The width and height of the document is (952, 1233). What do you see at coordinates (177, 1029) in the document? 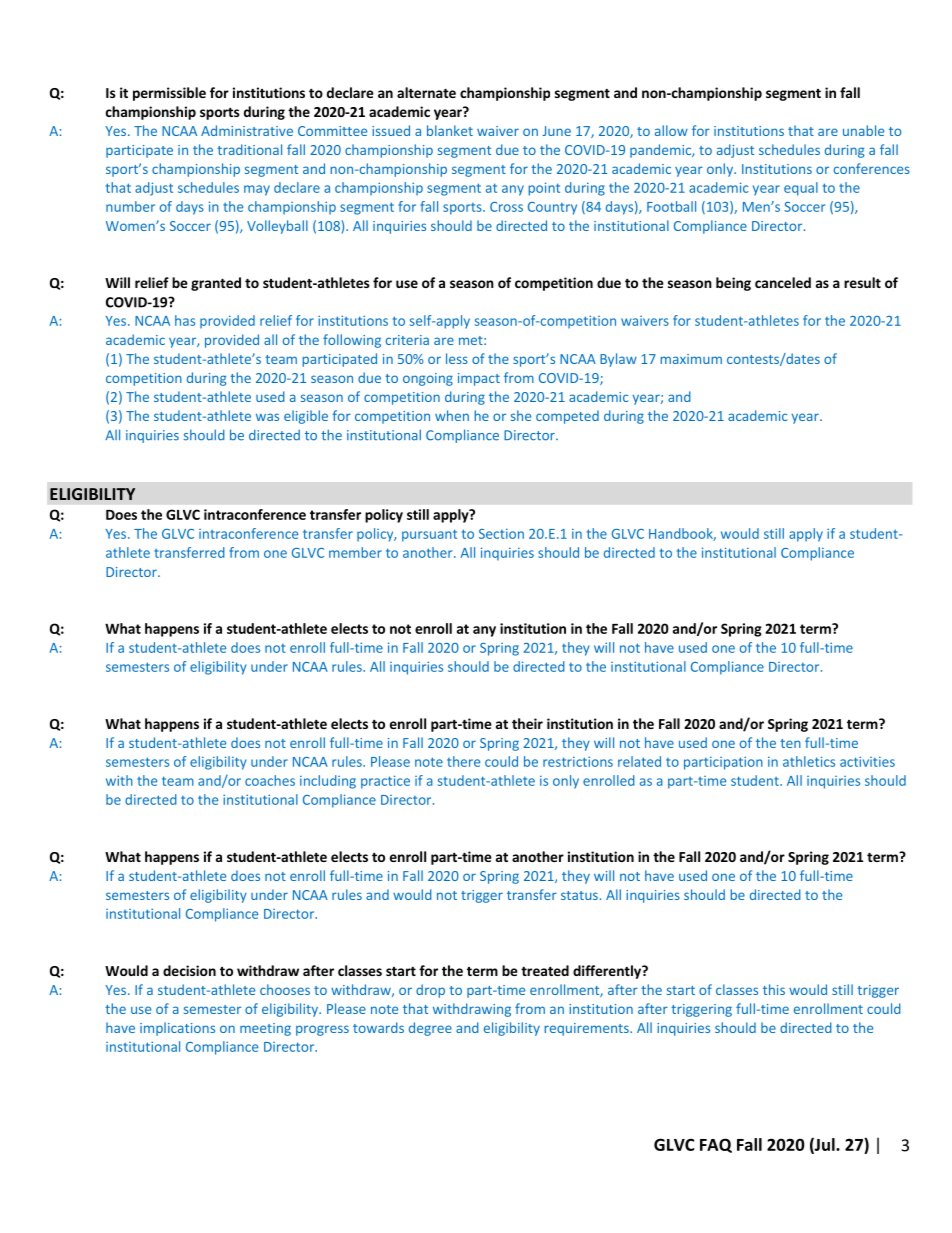
I see `implications` at bounding box center [177, 1029].
